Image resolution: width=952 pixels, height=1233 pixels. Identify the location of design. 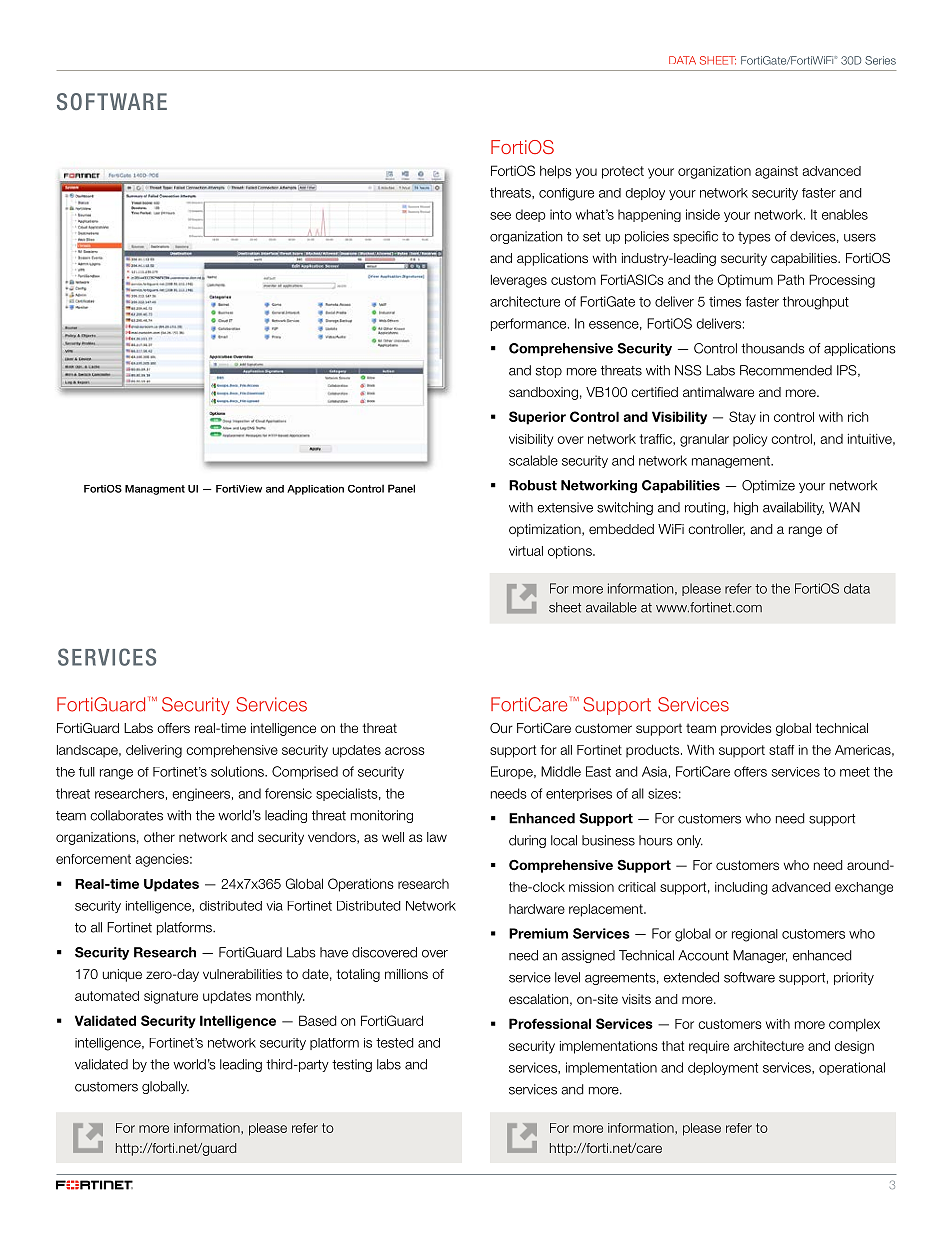
(854, 1047).
